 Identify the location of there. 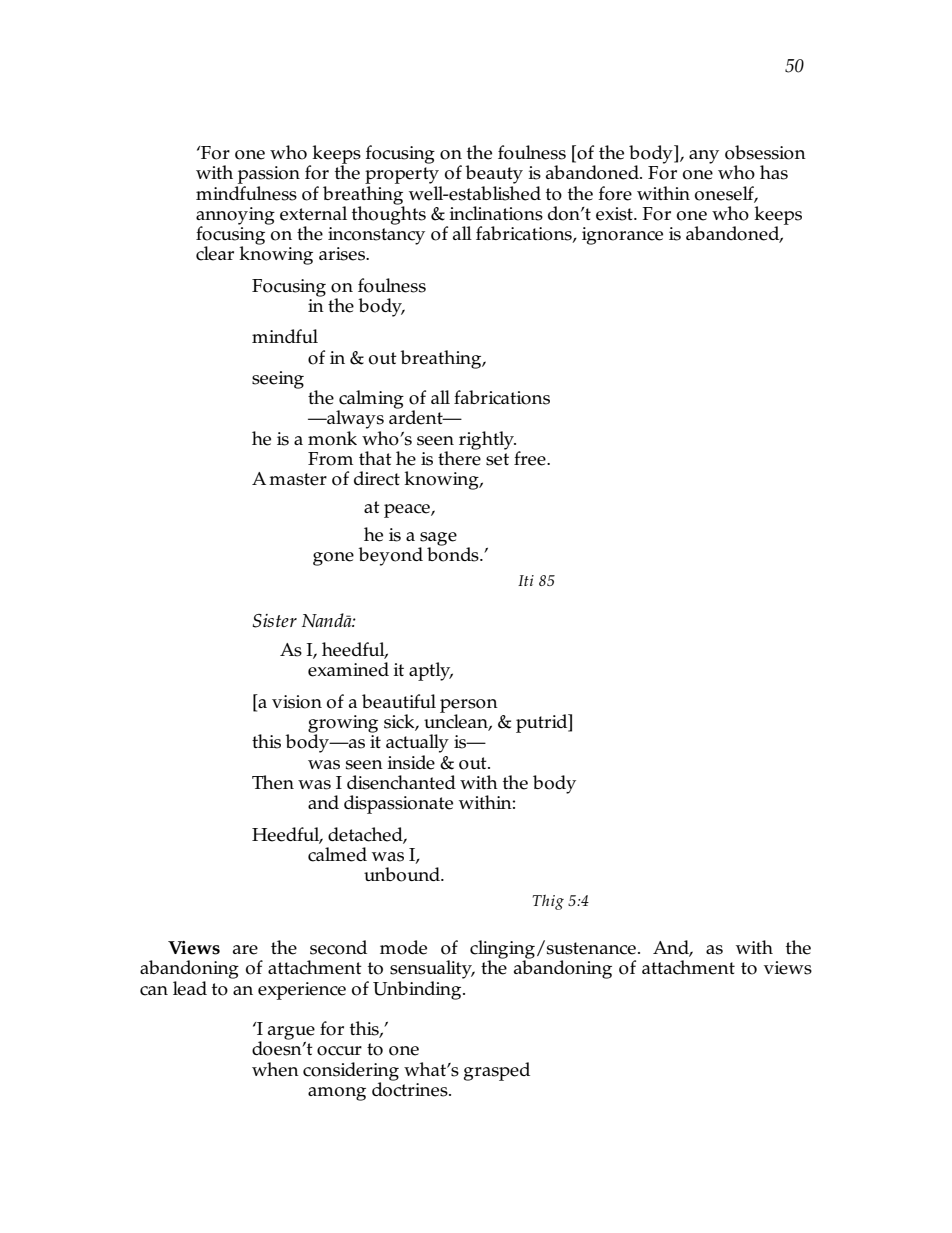
(459, 457).
